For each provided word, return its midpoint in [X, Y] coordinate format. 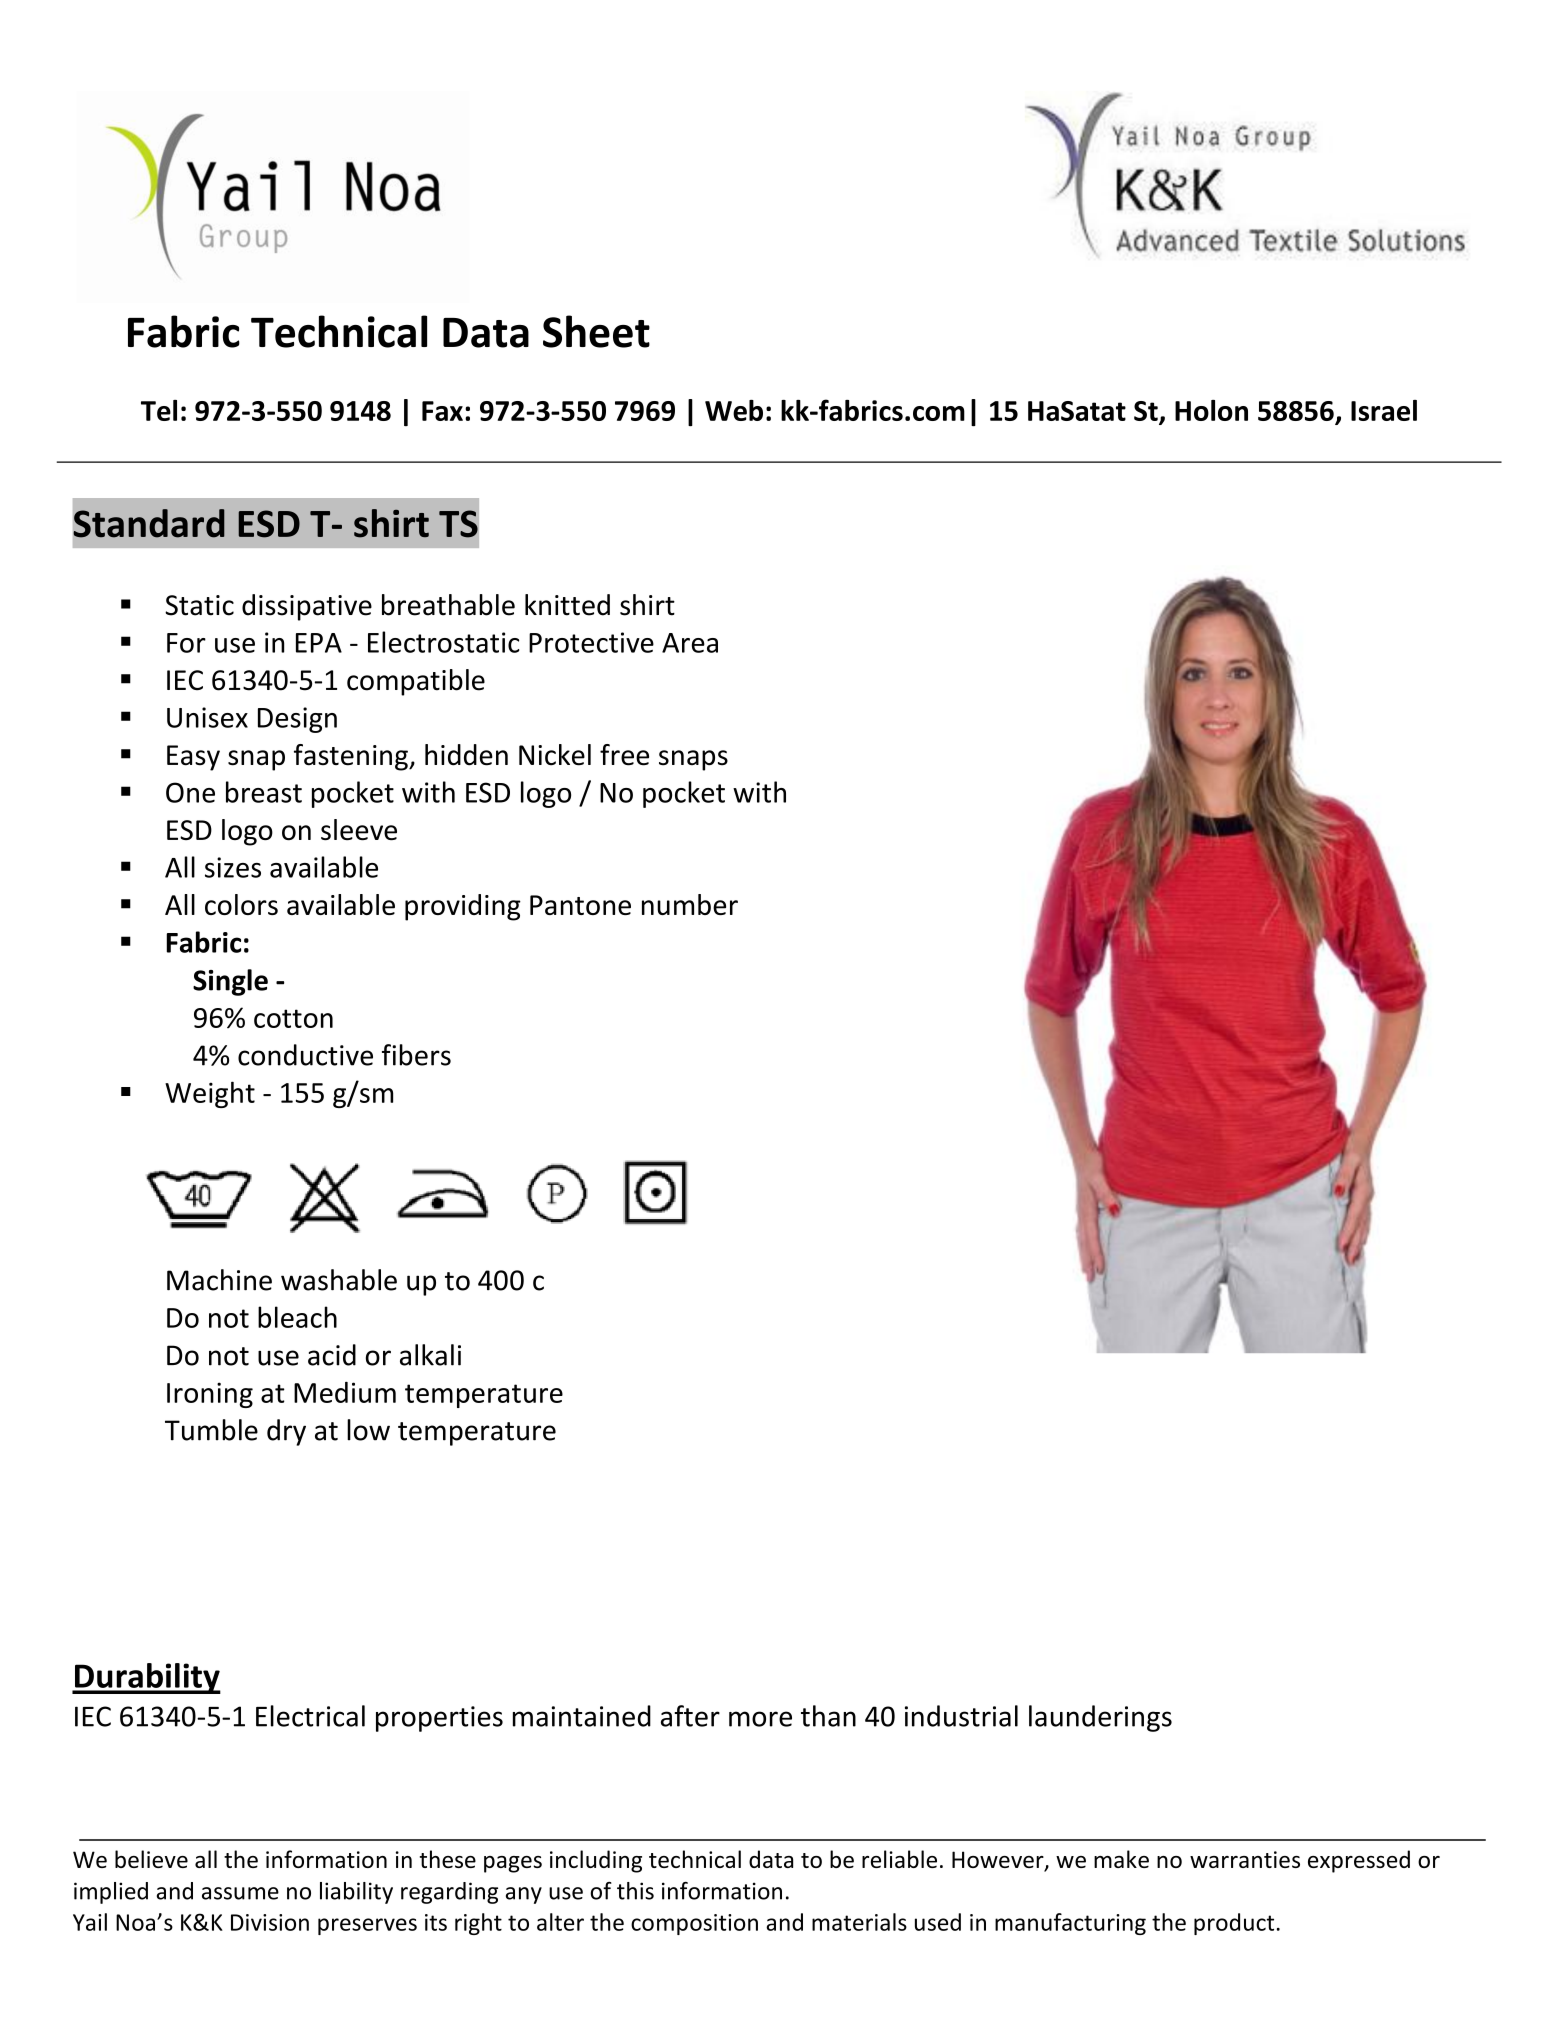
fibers [416, 1055]
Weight [210, 1094]
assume [240, 1893]
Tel [159, 410]
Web [734, 410]
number [690, 904]
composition [694, 1924]
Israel [1384, 410]
